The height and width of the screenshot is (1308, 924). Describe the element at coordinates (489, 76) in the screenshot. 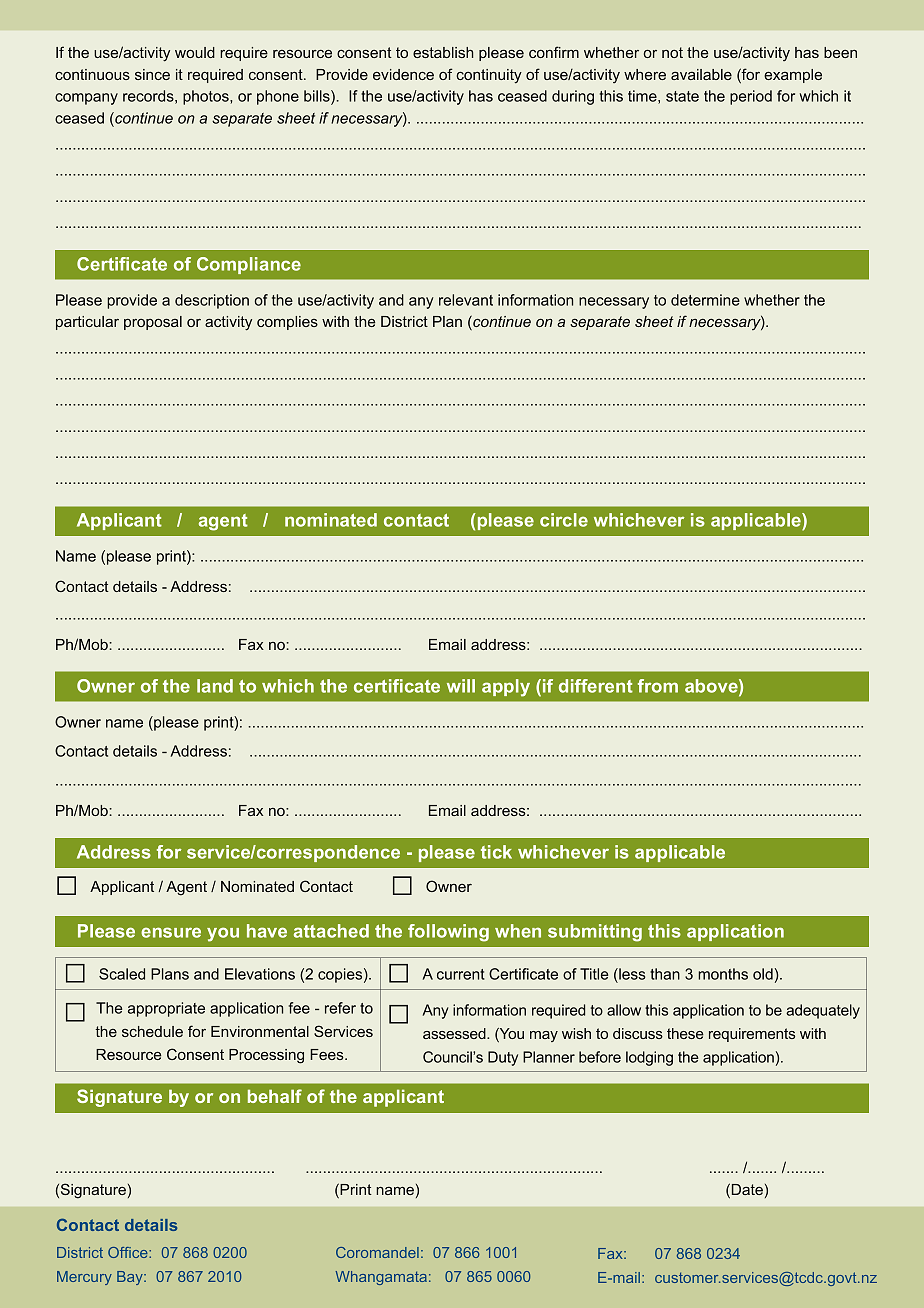

I see `continuity` at that location.
